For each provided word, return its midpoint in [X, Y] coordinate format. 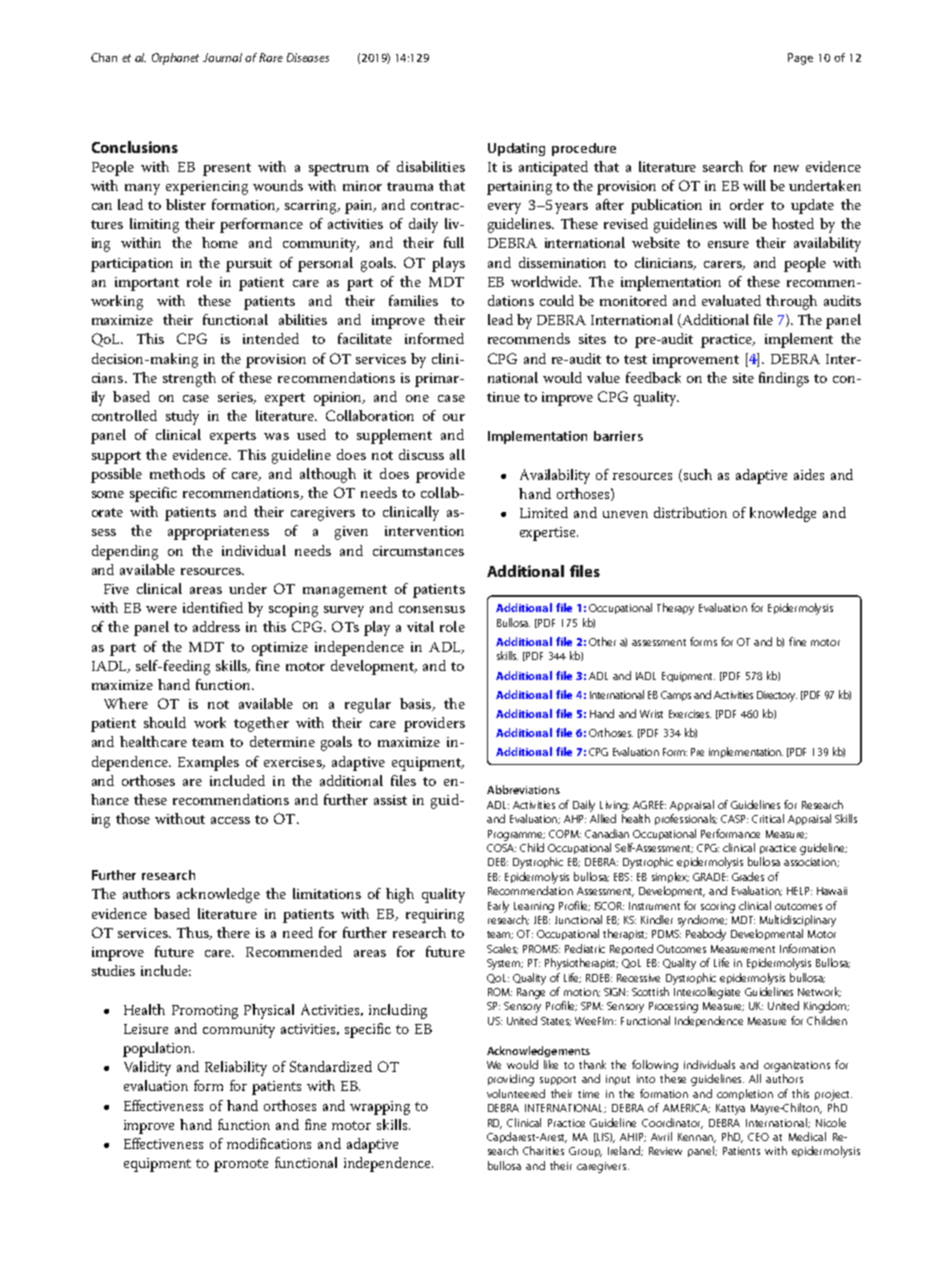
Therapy [675, 609]
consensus [432, 609]
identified [213, 607]
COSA [501, 848]
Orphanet [175, 59]
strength [189, 379]
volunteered [516, 1093]
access [230, 820]
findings [784, 379]
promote [241, 1165]
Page [800, 59]
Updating [516, 149]
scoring [718, 907]
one [417, 398]
